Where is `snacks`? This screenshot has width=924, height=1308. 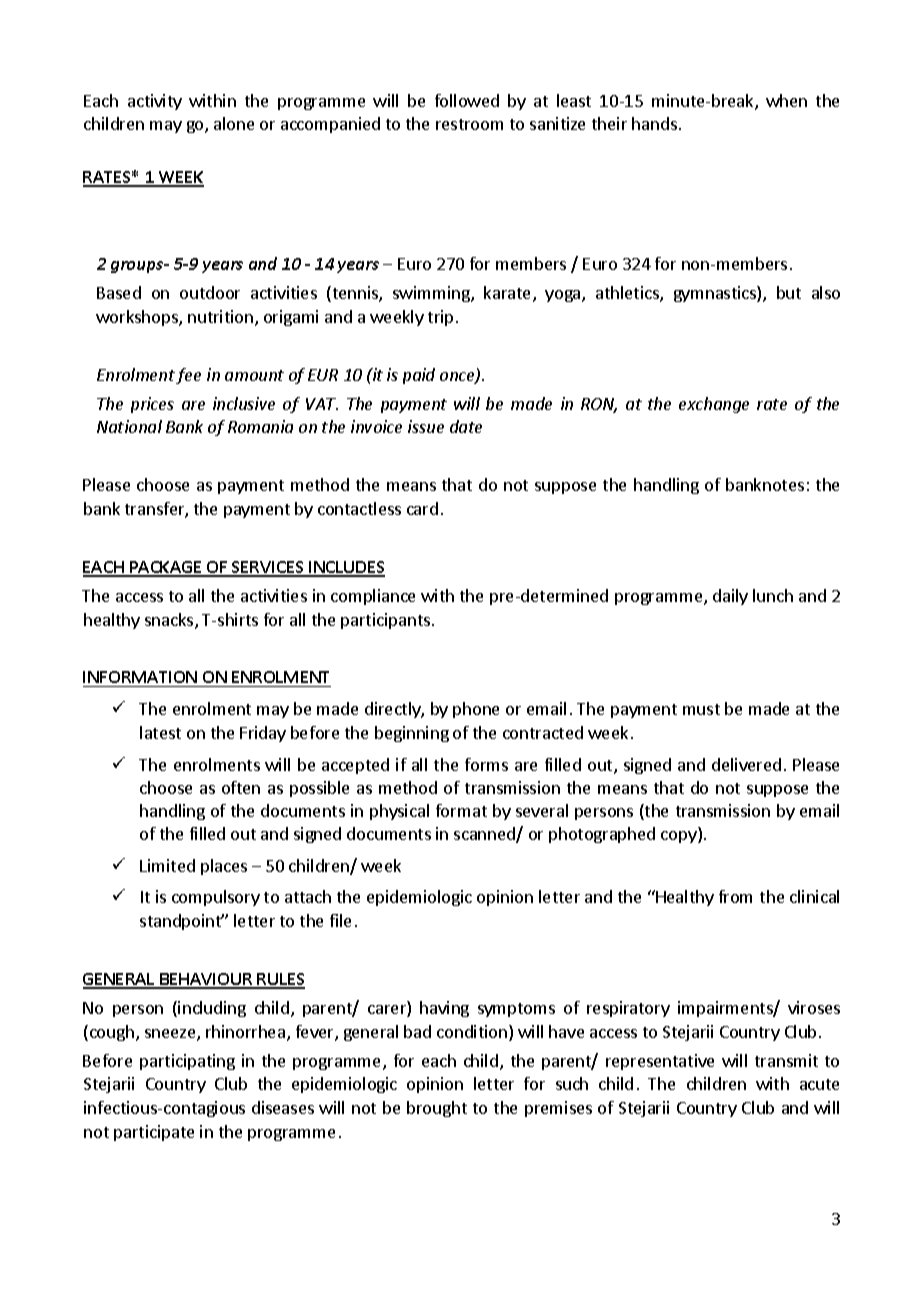
snacks is located at coordinates (170, 621).
